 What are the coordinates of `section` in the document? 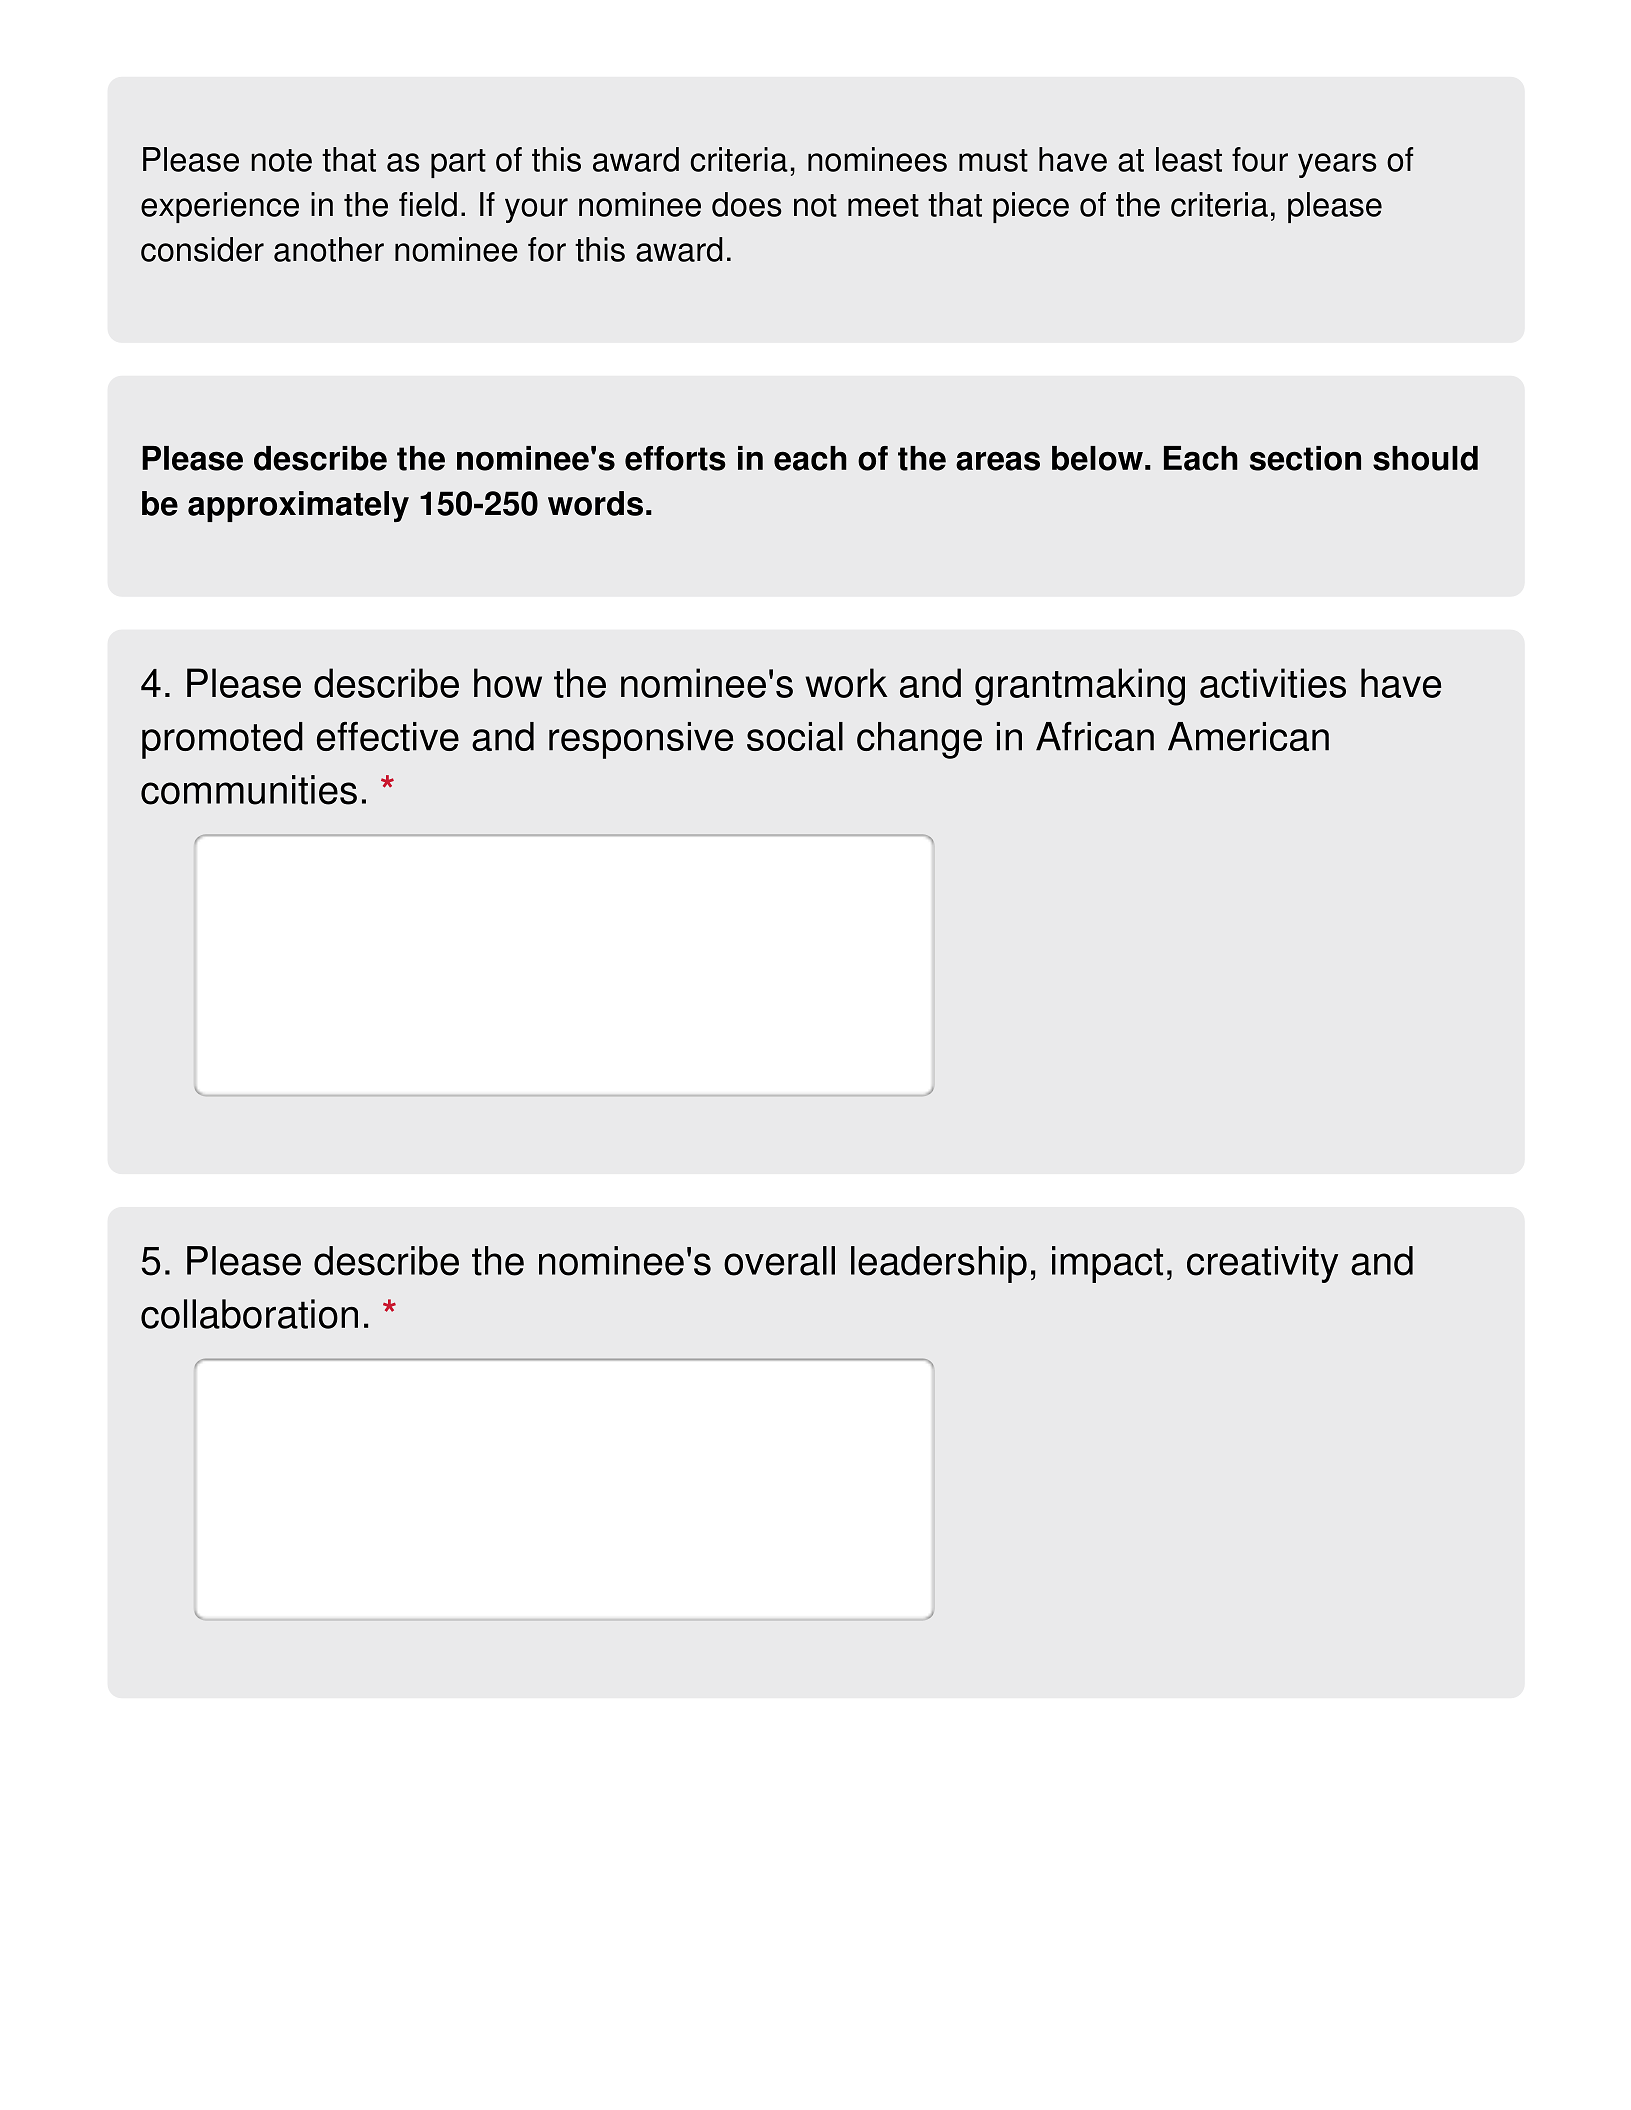 It's located at (1305, 458).
